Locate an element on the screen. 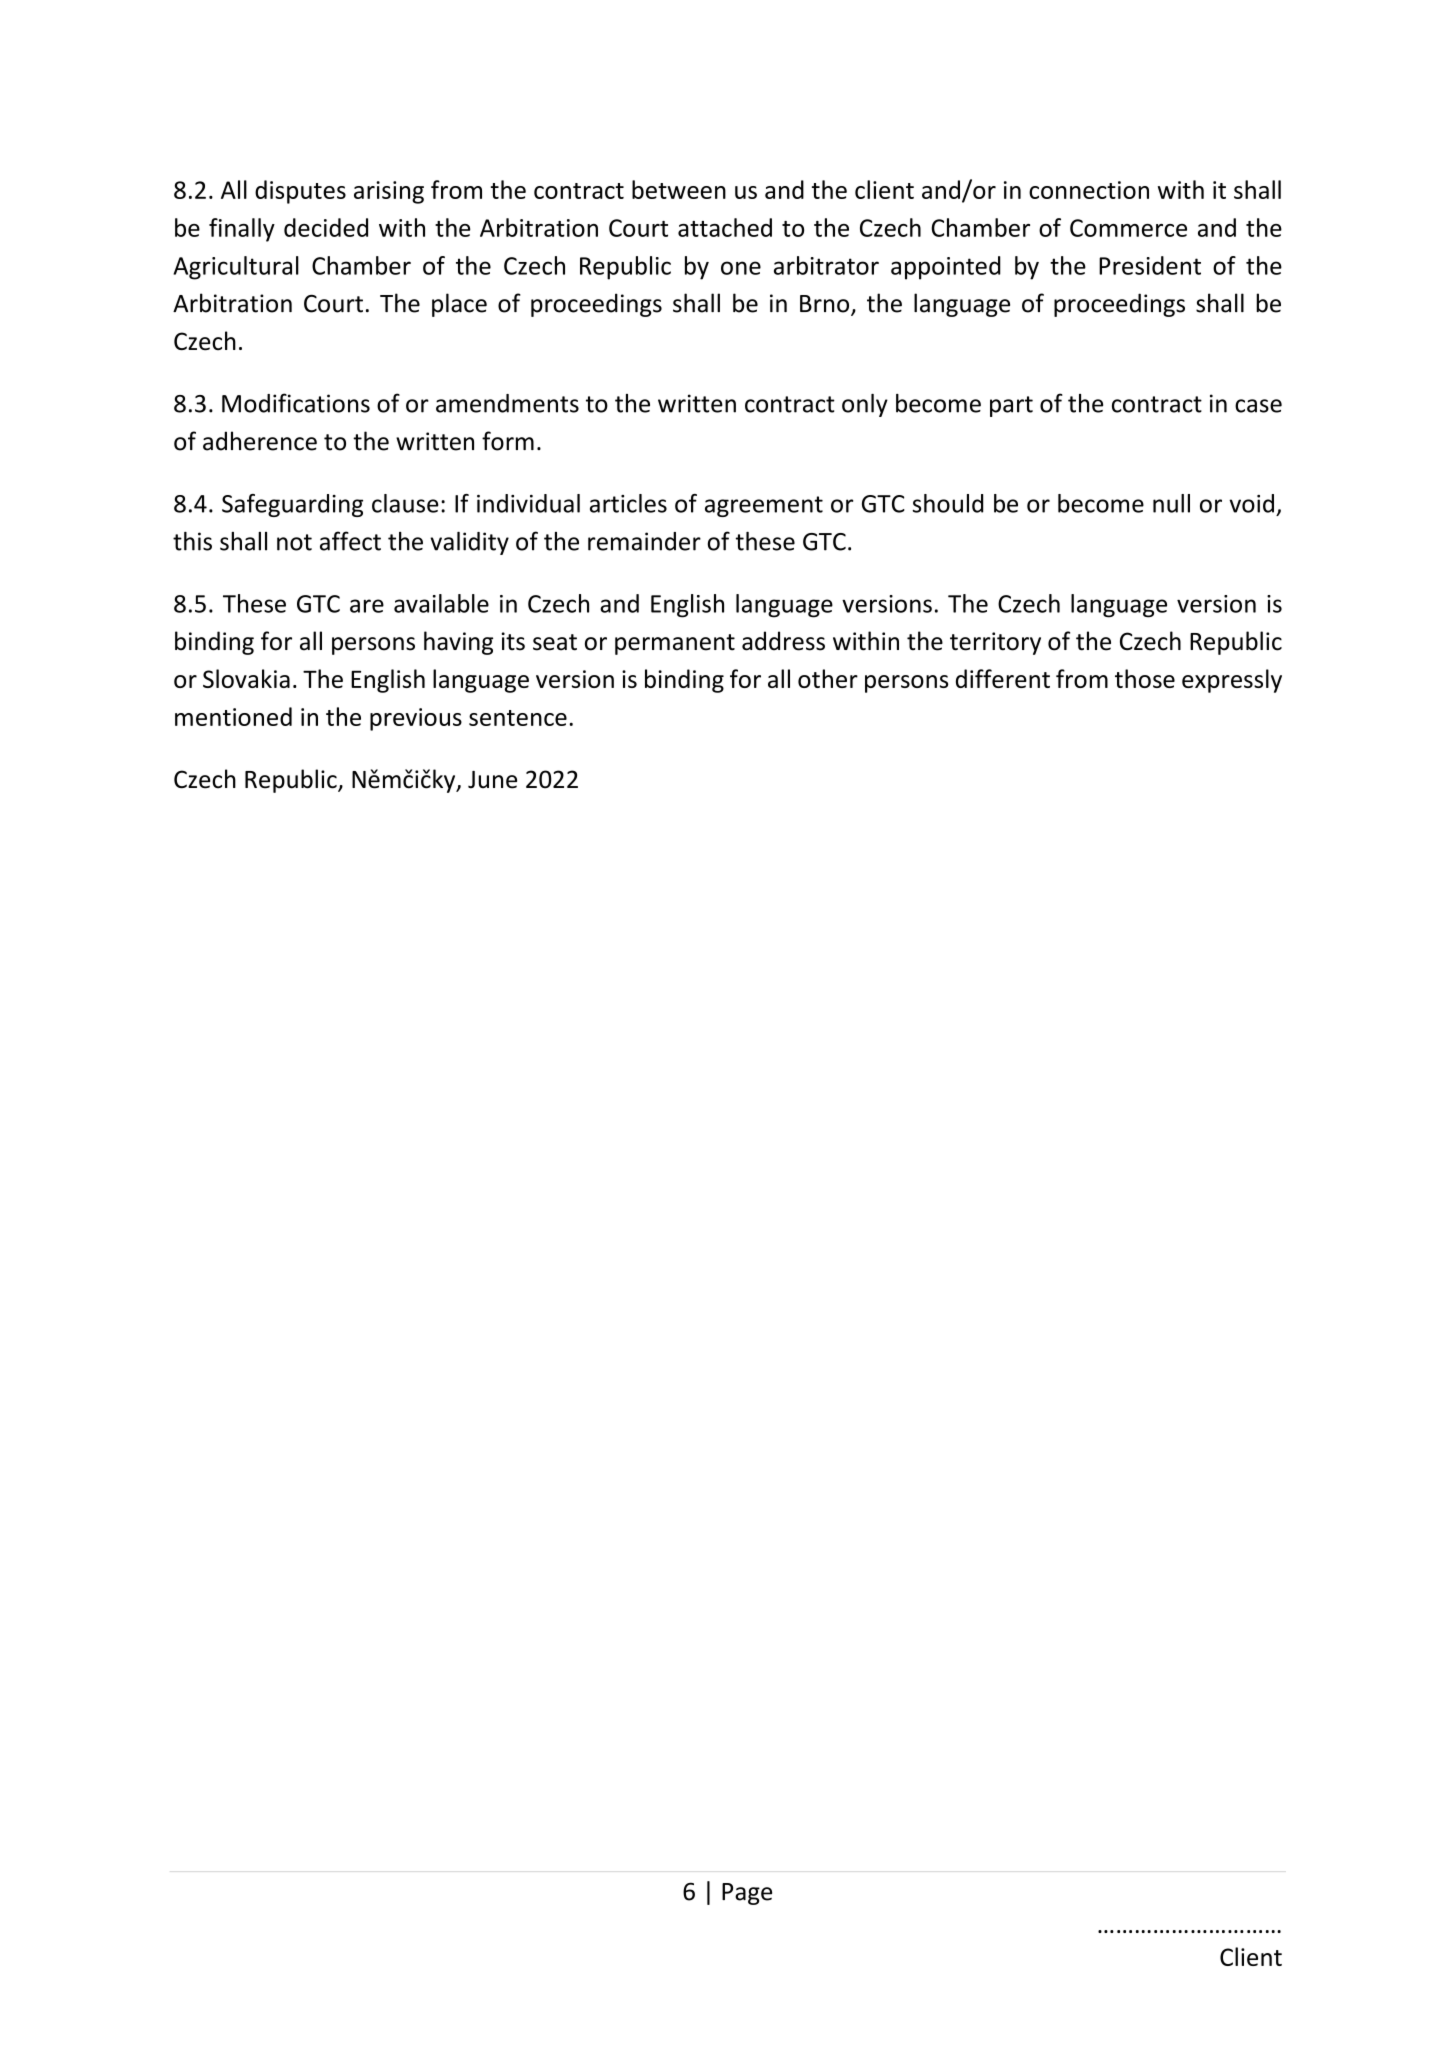 The image size is (1455, 2060). mentioned is located at coordinates (233, 716).
